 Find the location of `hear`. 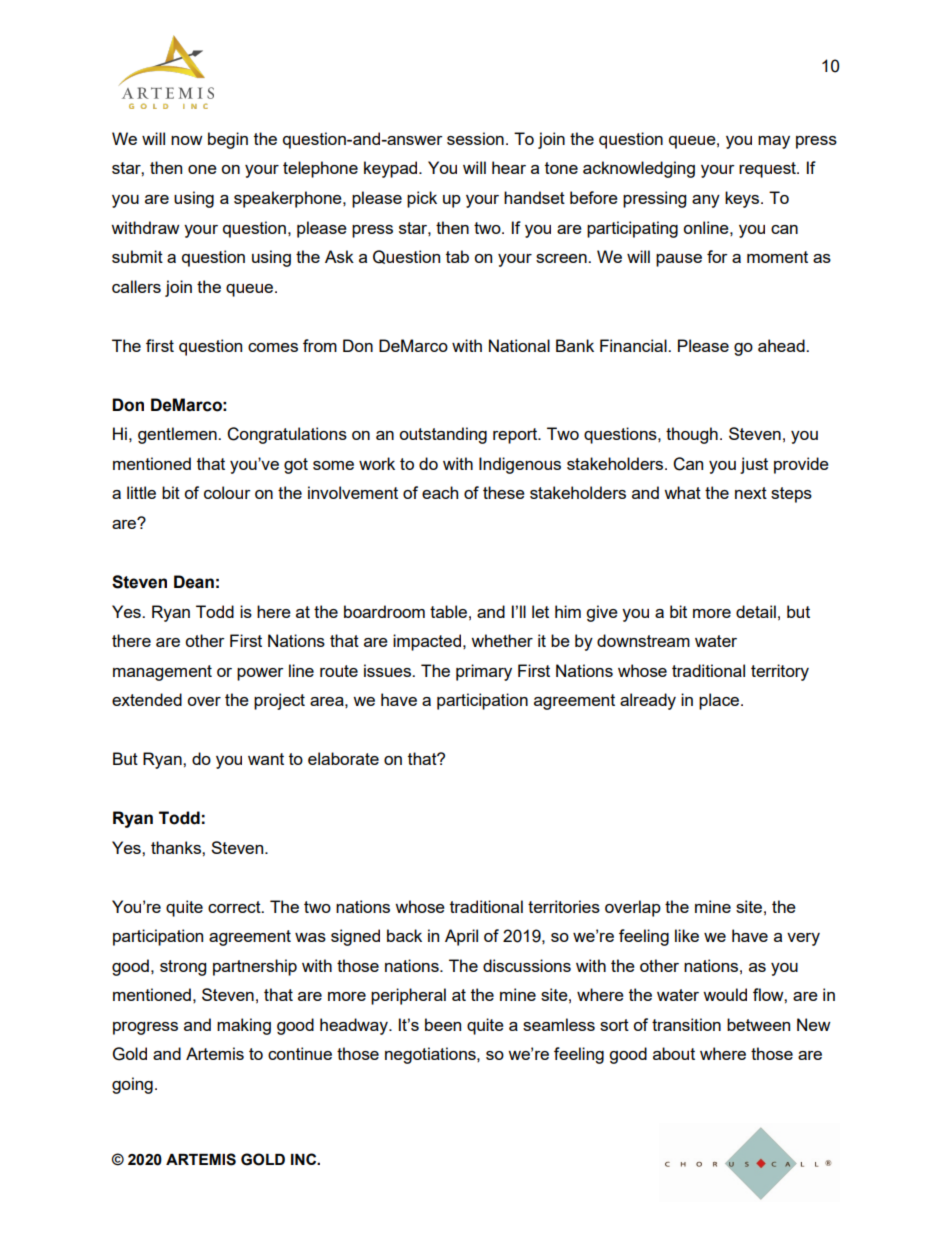

hear is located at coordinates (509, 167).
